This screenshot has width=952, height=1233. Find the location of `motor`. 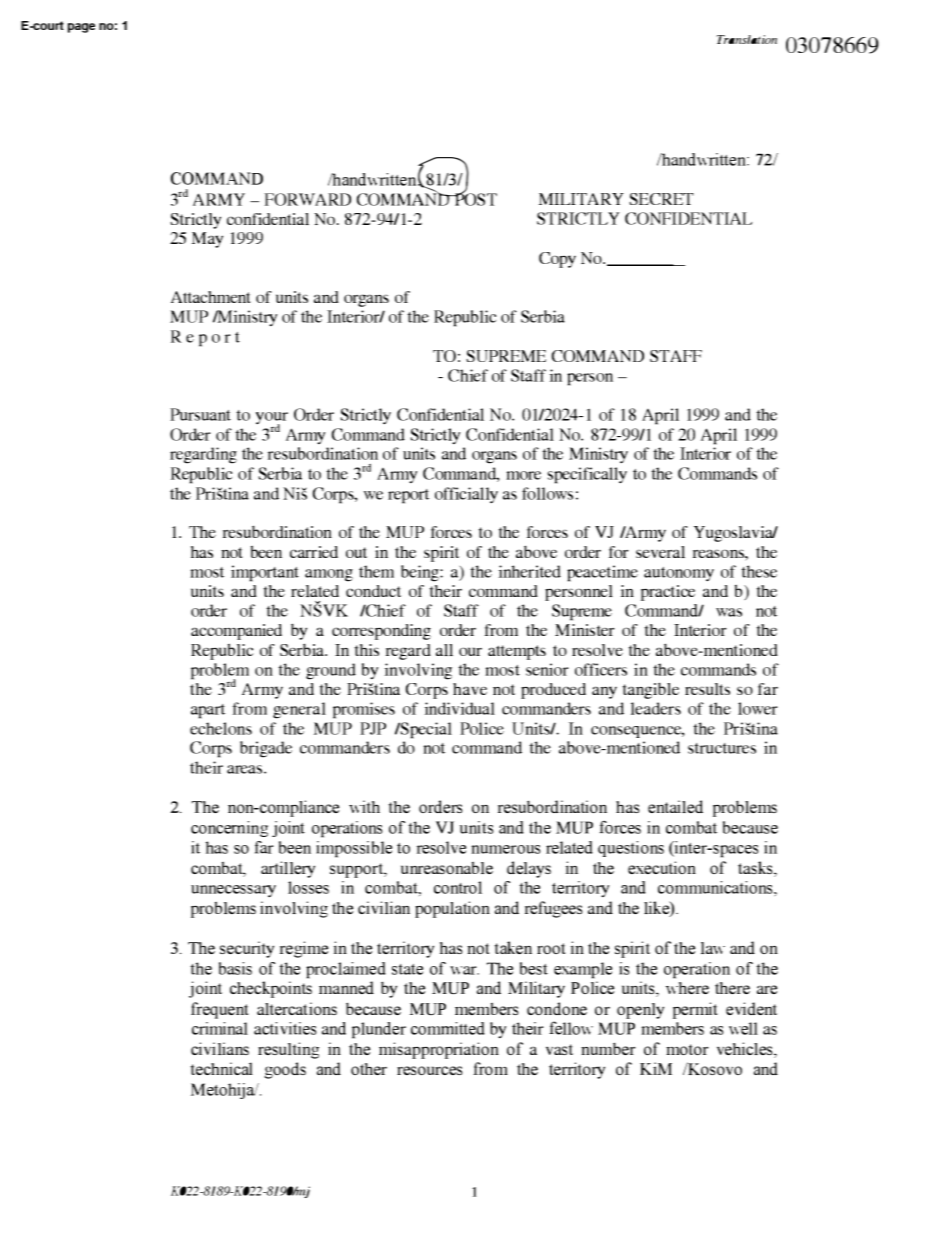

motor is located at coordinates (687, 1049).
